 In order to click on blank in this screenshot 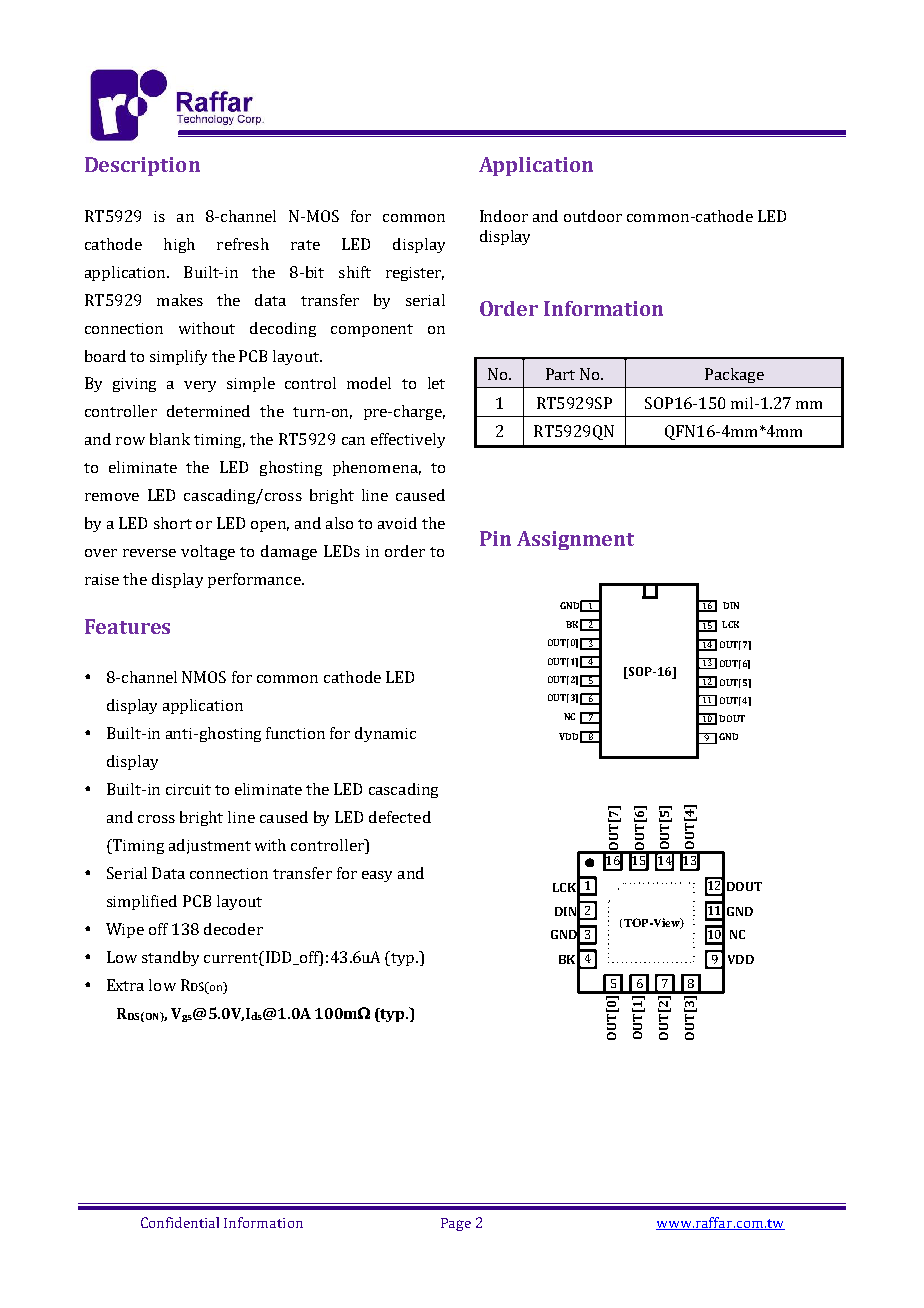, I will do `click(170, 439)`.
